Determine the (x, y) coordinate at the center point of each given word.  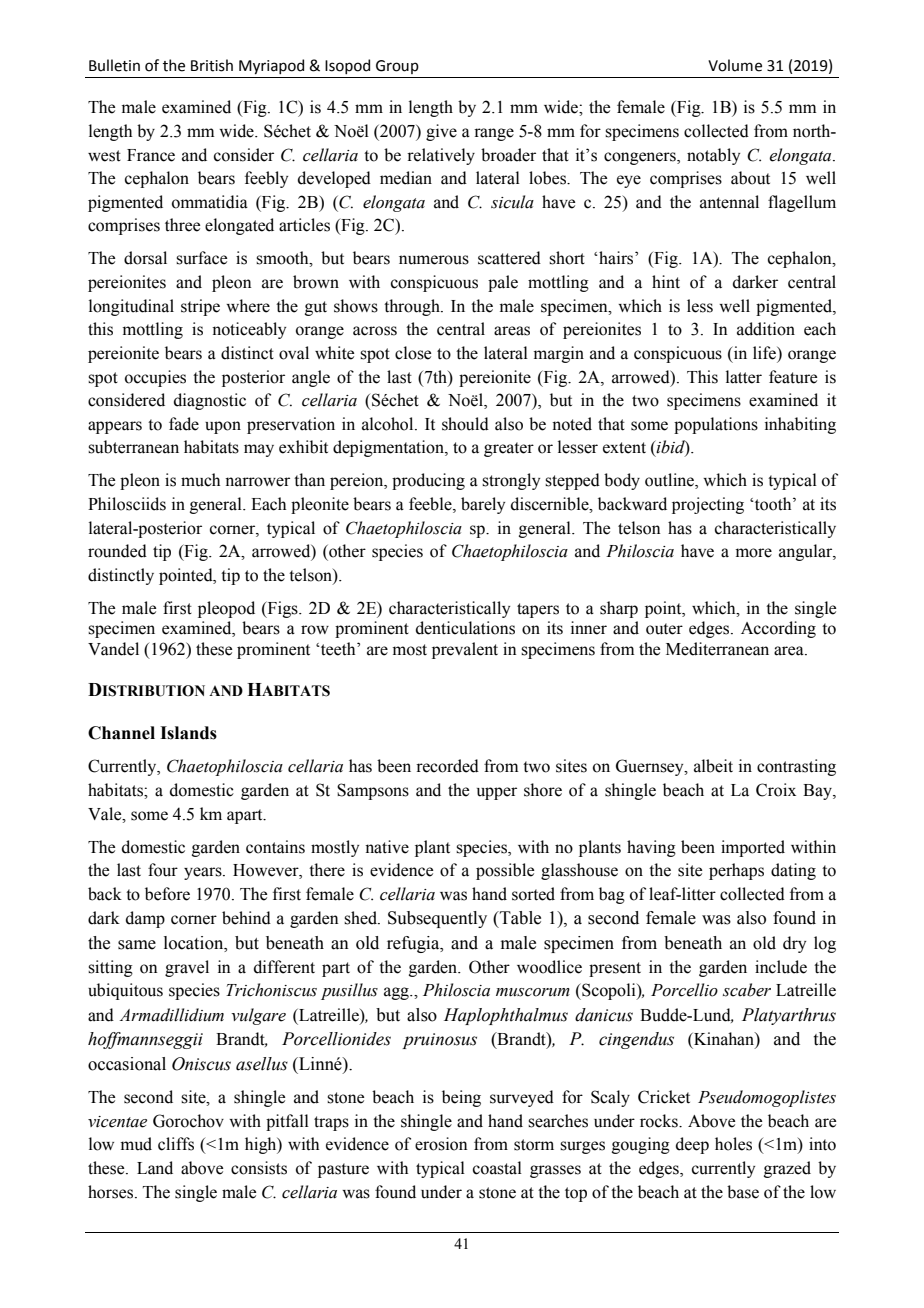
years (204, 873)
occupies (155, 378)
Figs (282, 609)
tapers (538, 610)
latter (744, 377)
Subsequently (437, 919)
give (441, 132)
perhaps (736, 871)
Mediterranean (717, 649)
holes (733, 1144)
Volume (735, 65)
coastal (497, 1168)
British (212, 65)
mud (136, 1144)
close (413, 353)
